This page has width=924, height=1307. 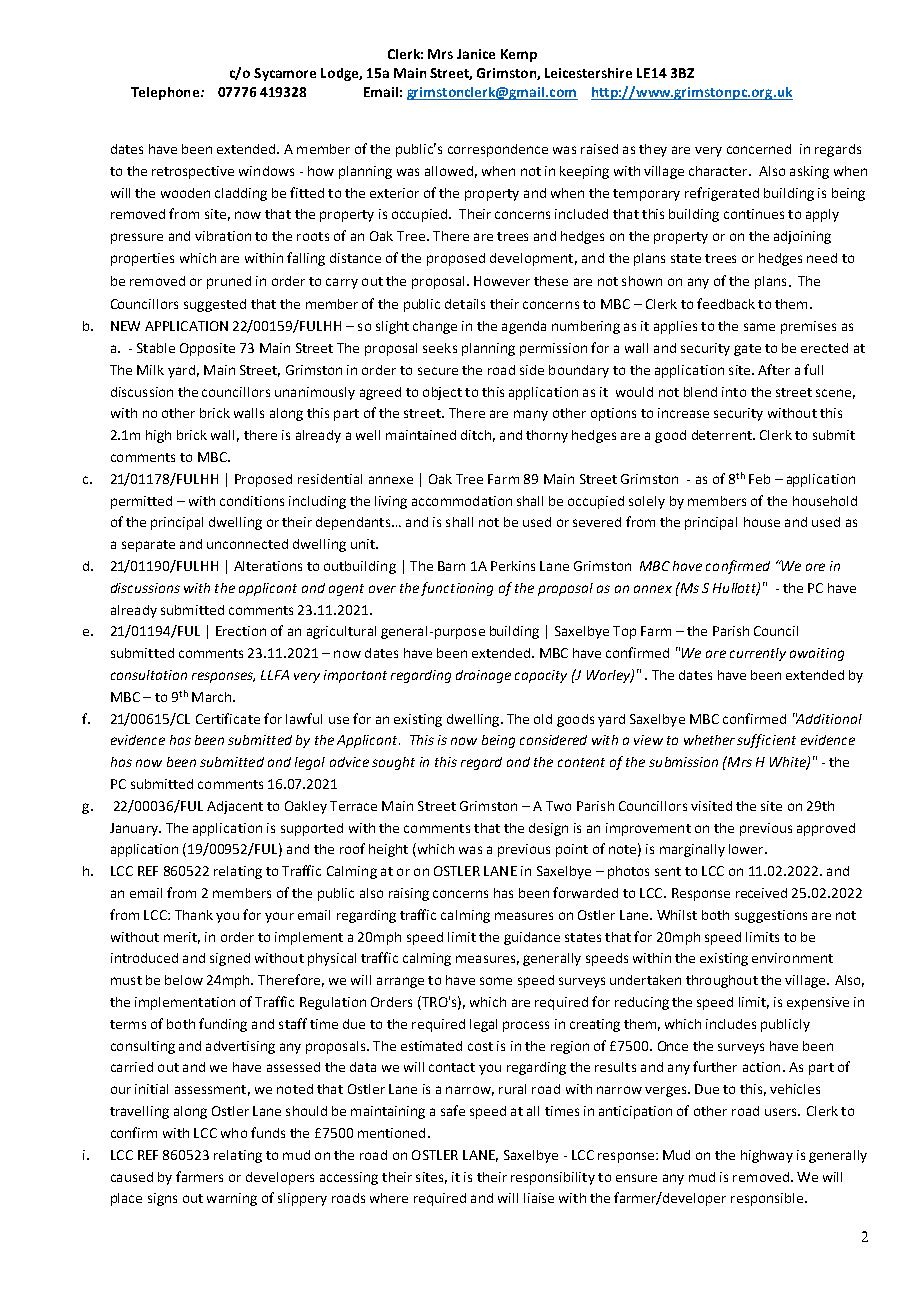 What do you see at coordinates (476, 54) in the page?
I see `Janice` at bounding box center [476, 54].
